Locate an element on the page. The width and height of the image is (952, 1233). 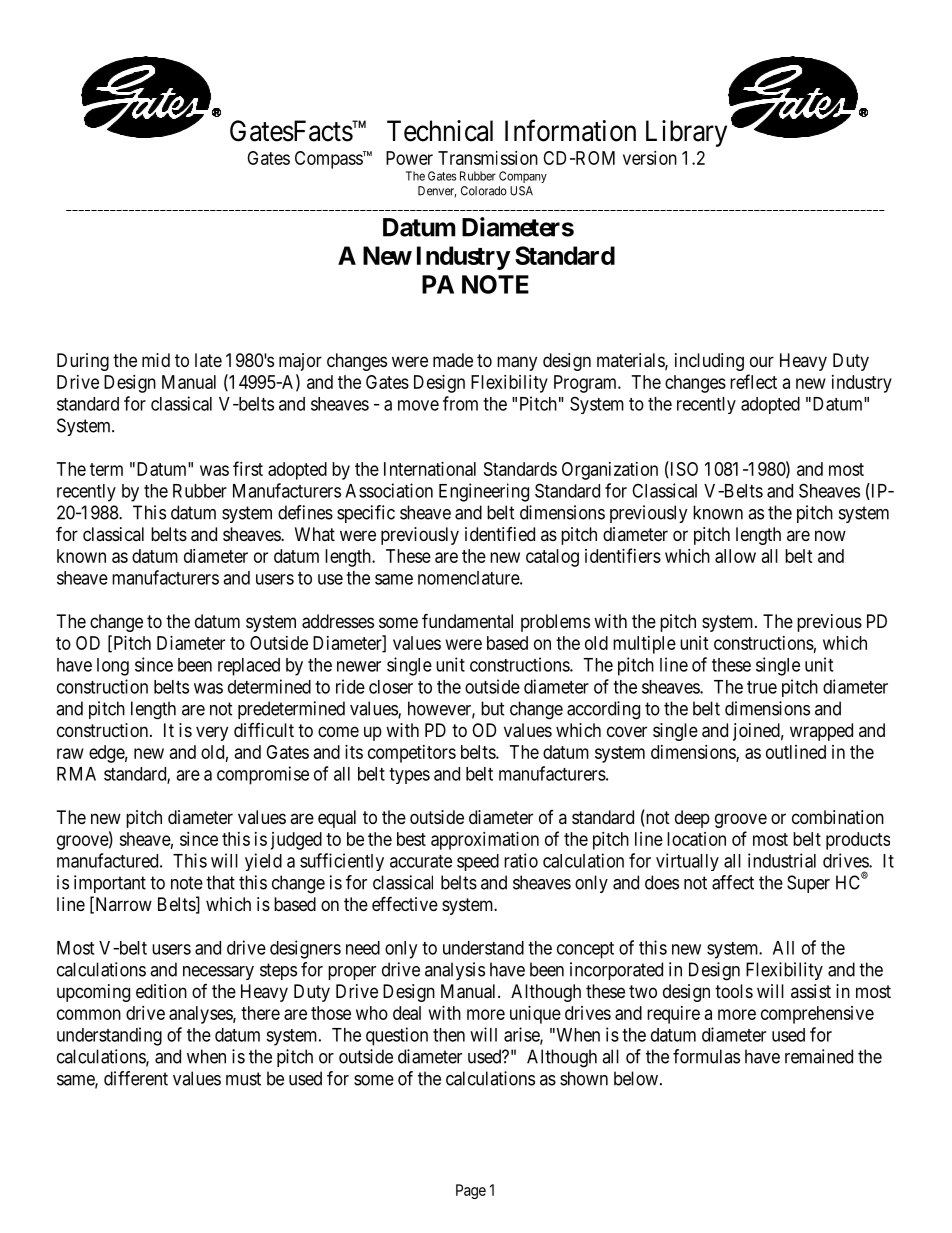
Power is located at coordinates (409, 158).
